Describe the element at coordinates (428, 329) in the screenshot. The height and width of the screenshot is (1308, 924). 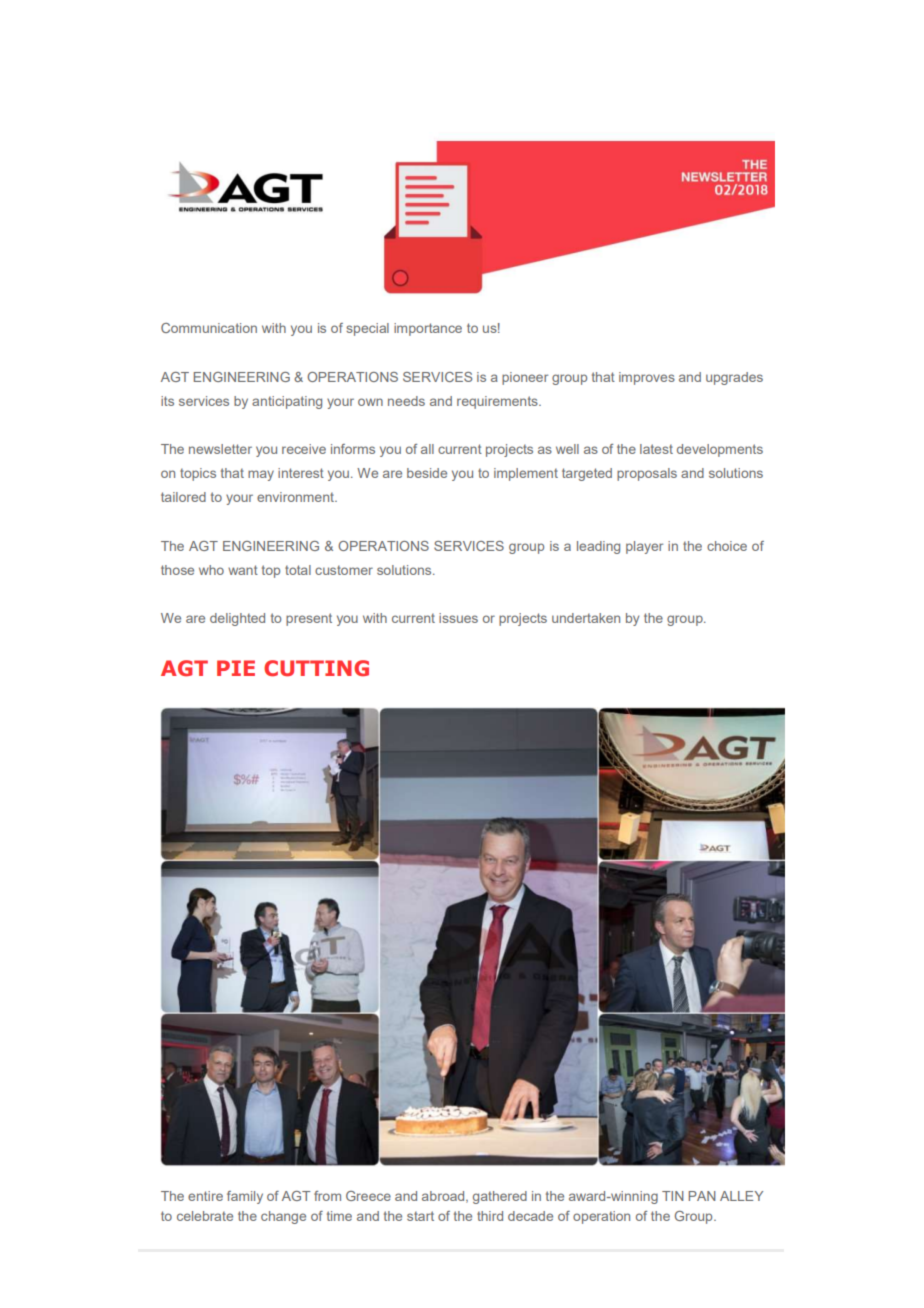
I see `importance` at that location.
